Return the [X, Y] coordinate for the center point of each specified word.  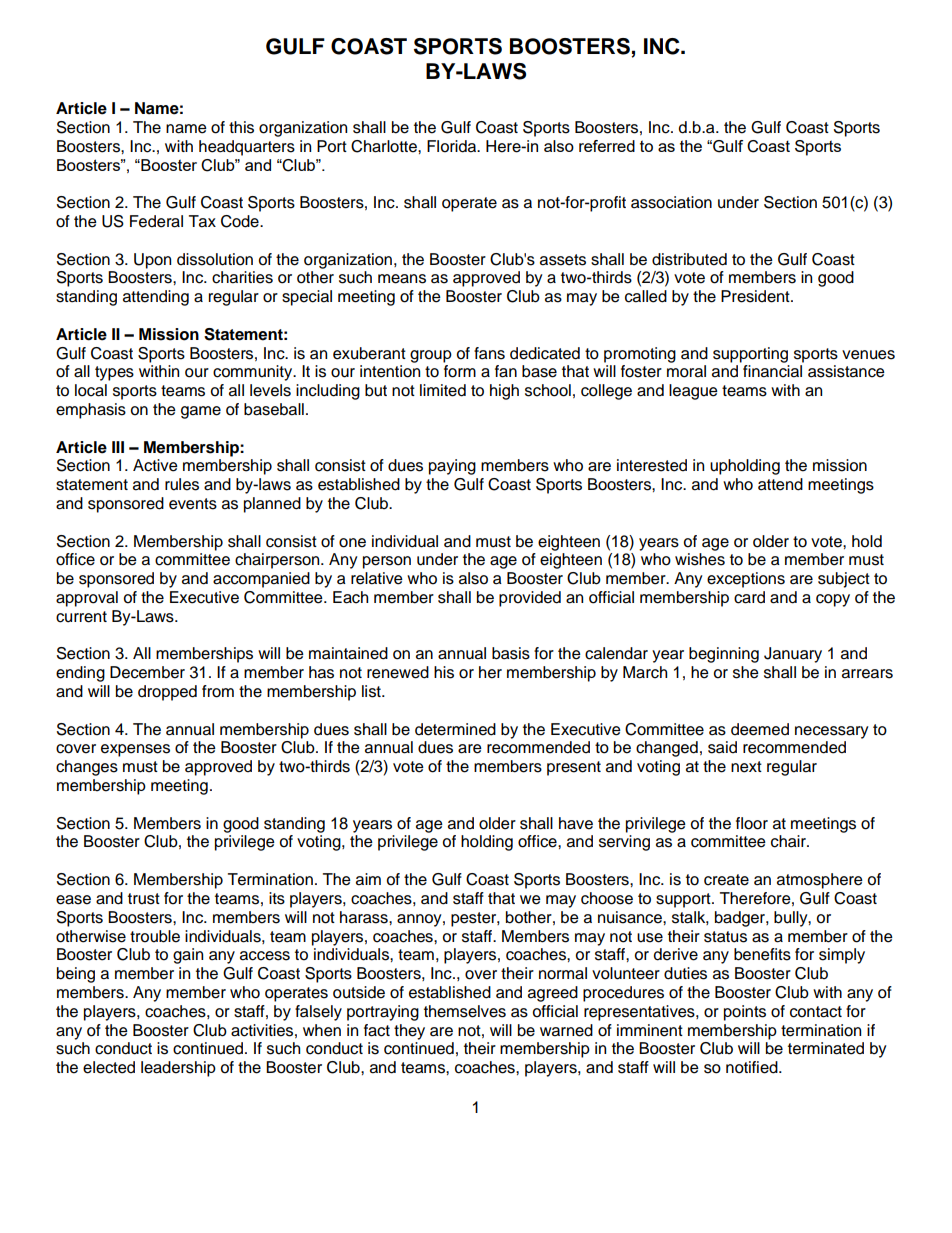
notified [753, 1067]
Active [155, 465]
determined [455, 729]
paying [452, 467]
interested [652, 465]
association [671, 202]
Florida [453, 146]
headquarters [247, 148]
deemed [760, 729]
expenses [135, 750]
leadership [178, 1069]
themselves [465, 1011]
